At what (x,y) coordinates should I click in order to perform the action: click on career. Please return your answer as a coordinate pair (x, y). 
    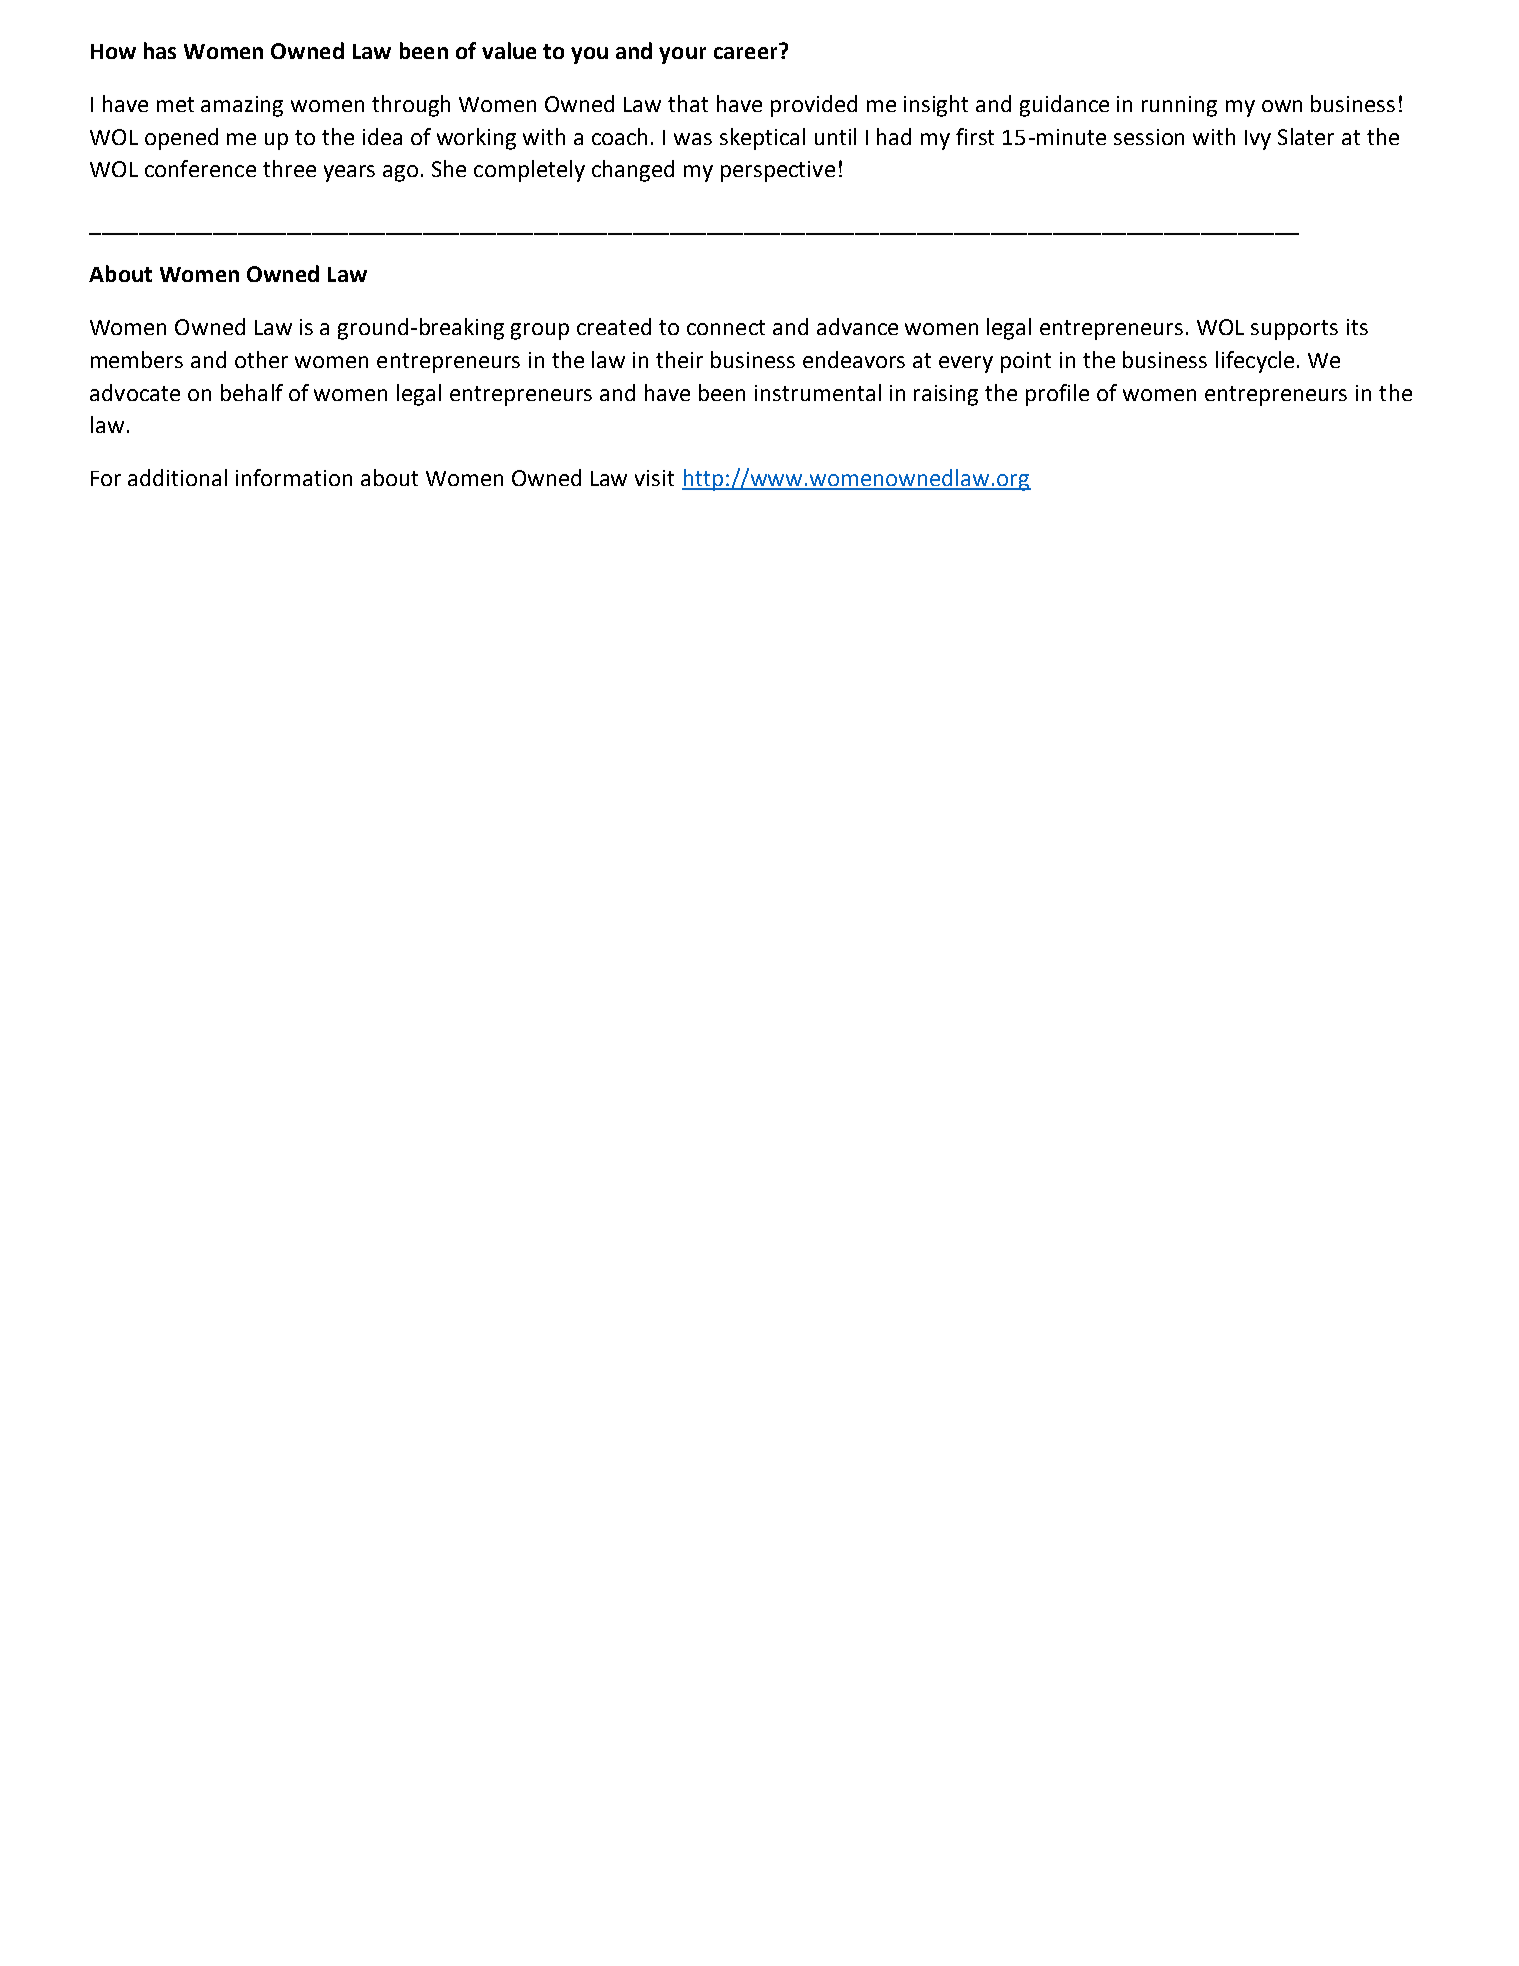
    Looking at the image, I should click on (745, 53).
